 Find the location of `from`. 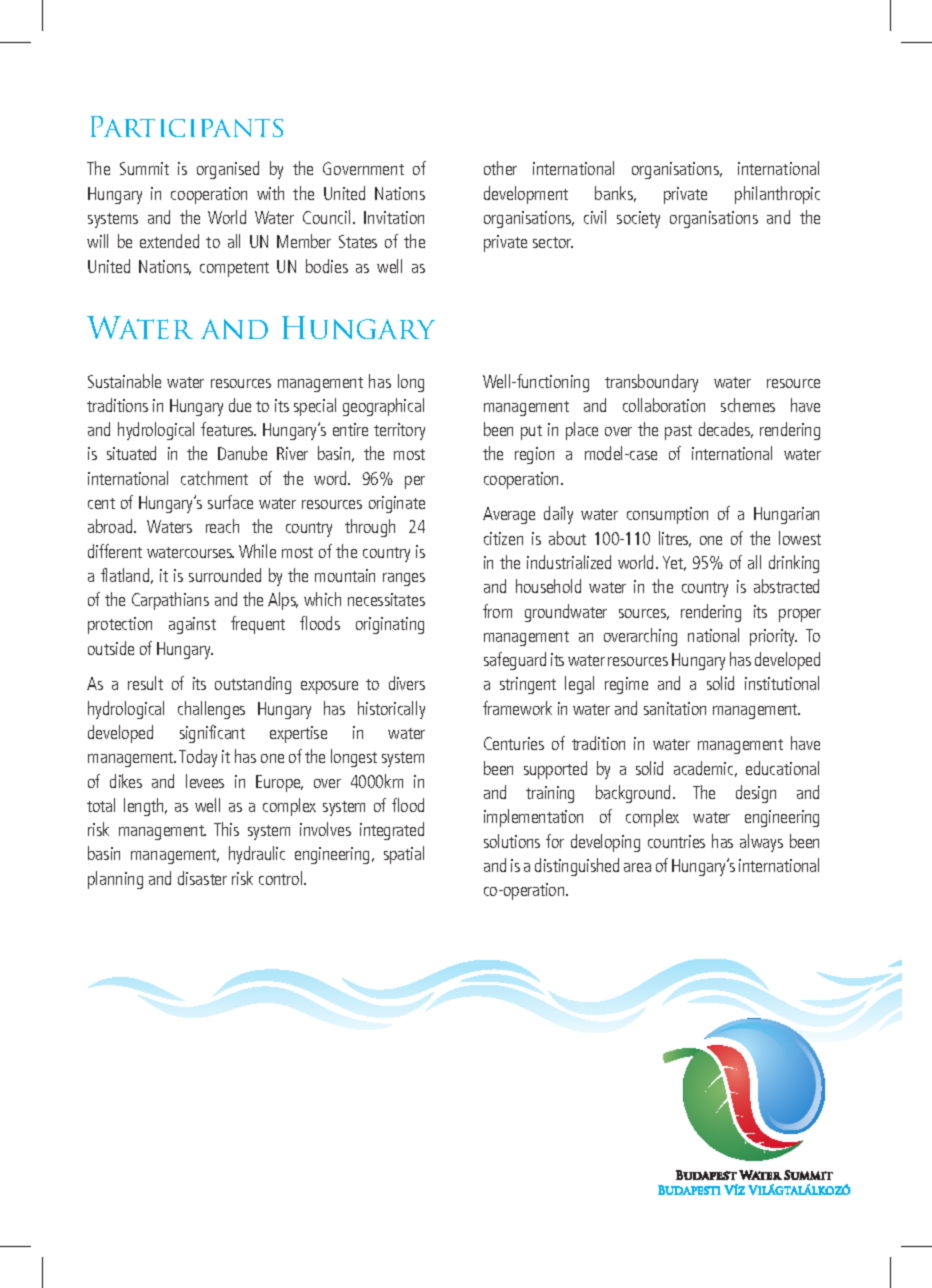

from is located at coordinates (497, 611).
